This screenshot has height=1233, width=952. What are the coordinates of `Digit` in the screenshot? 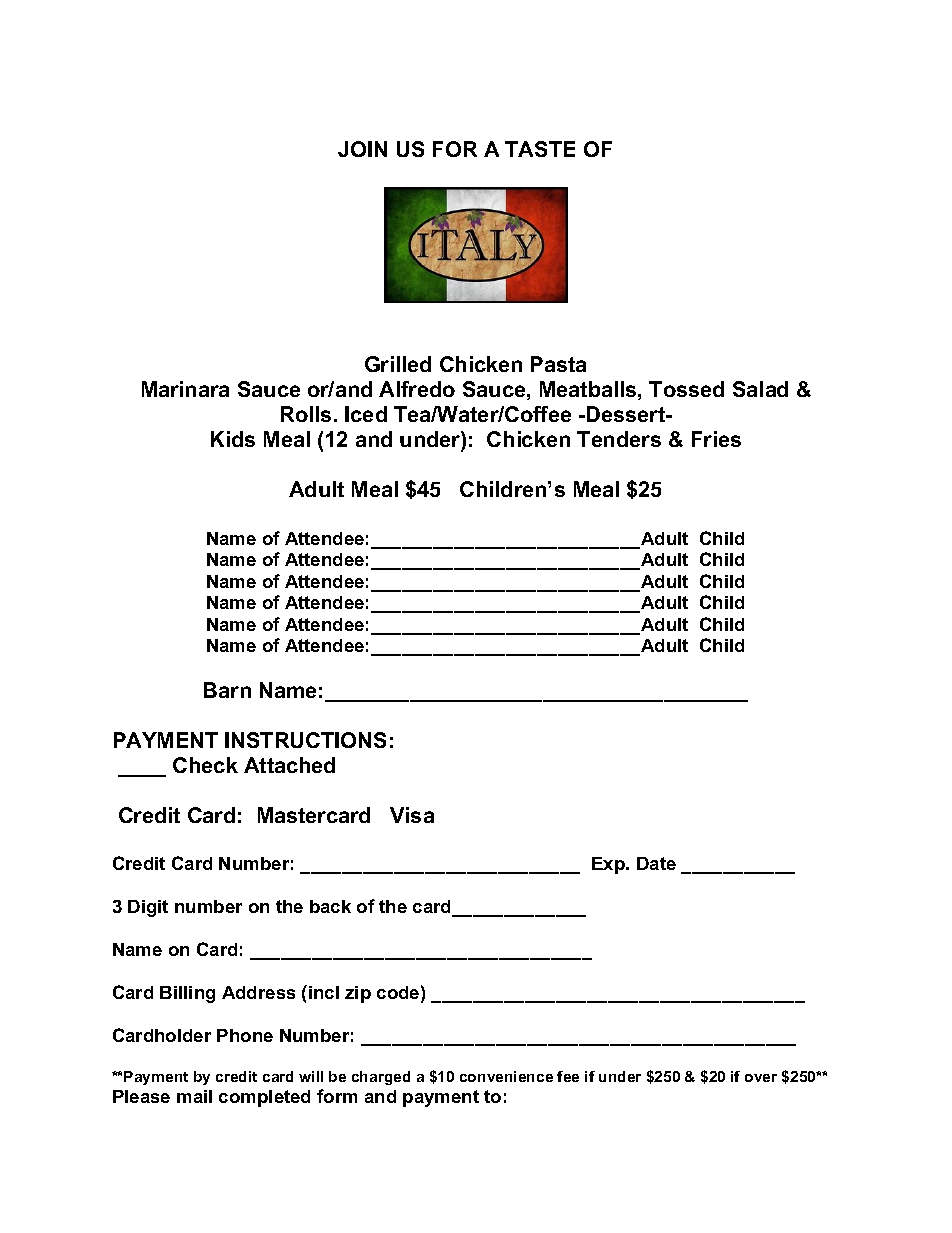 It's located at (148, 908).
